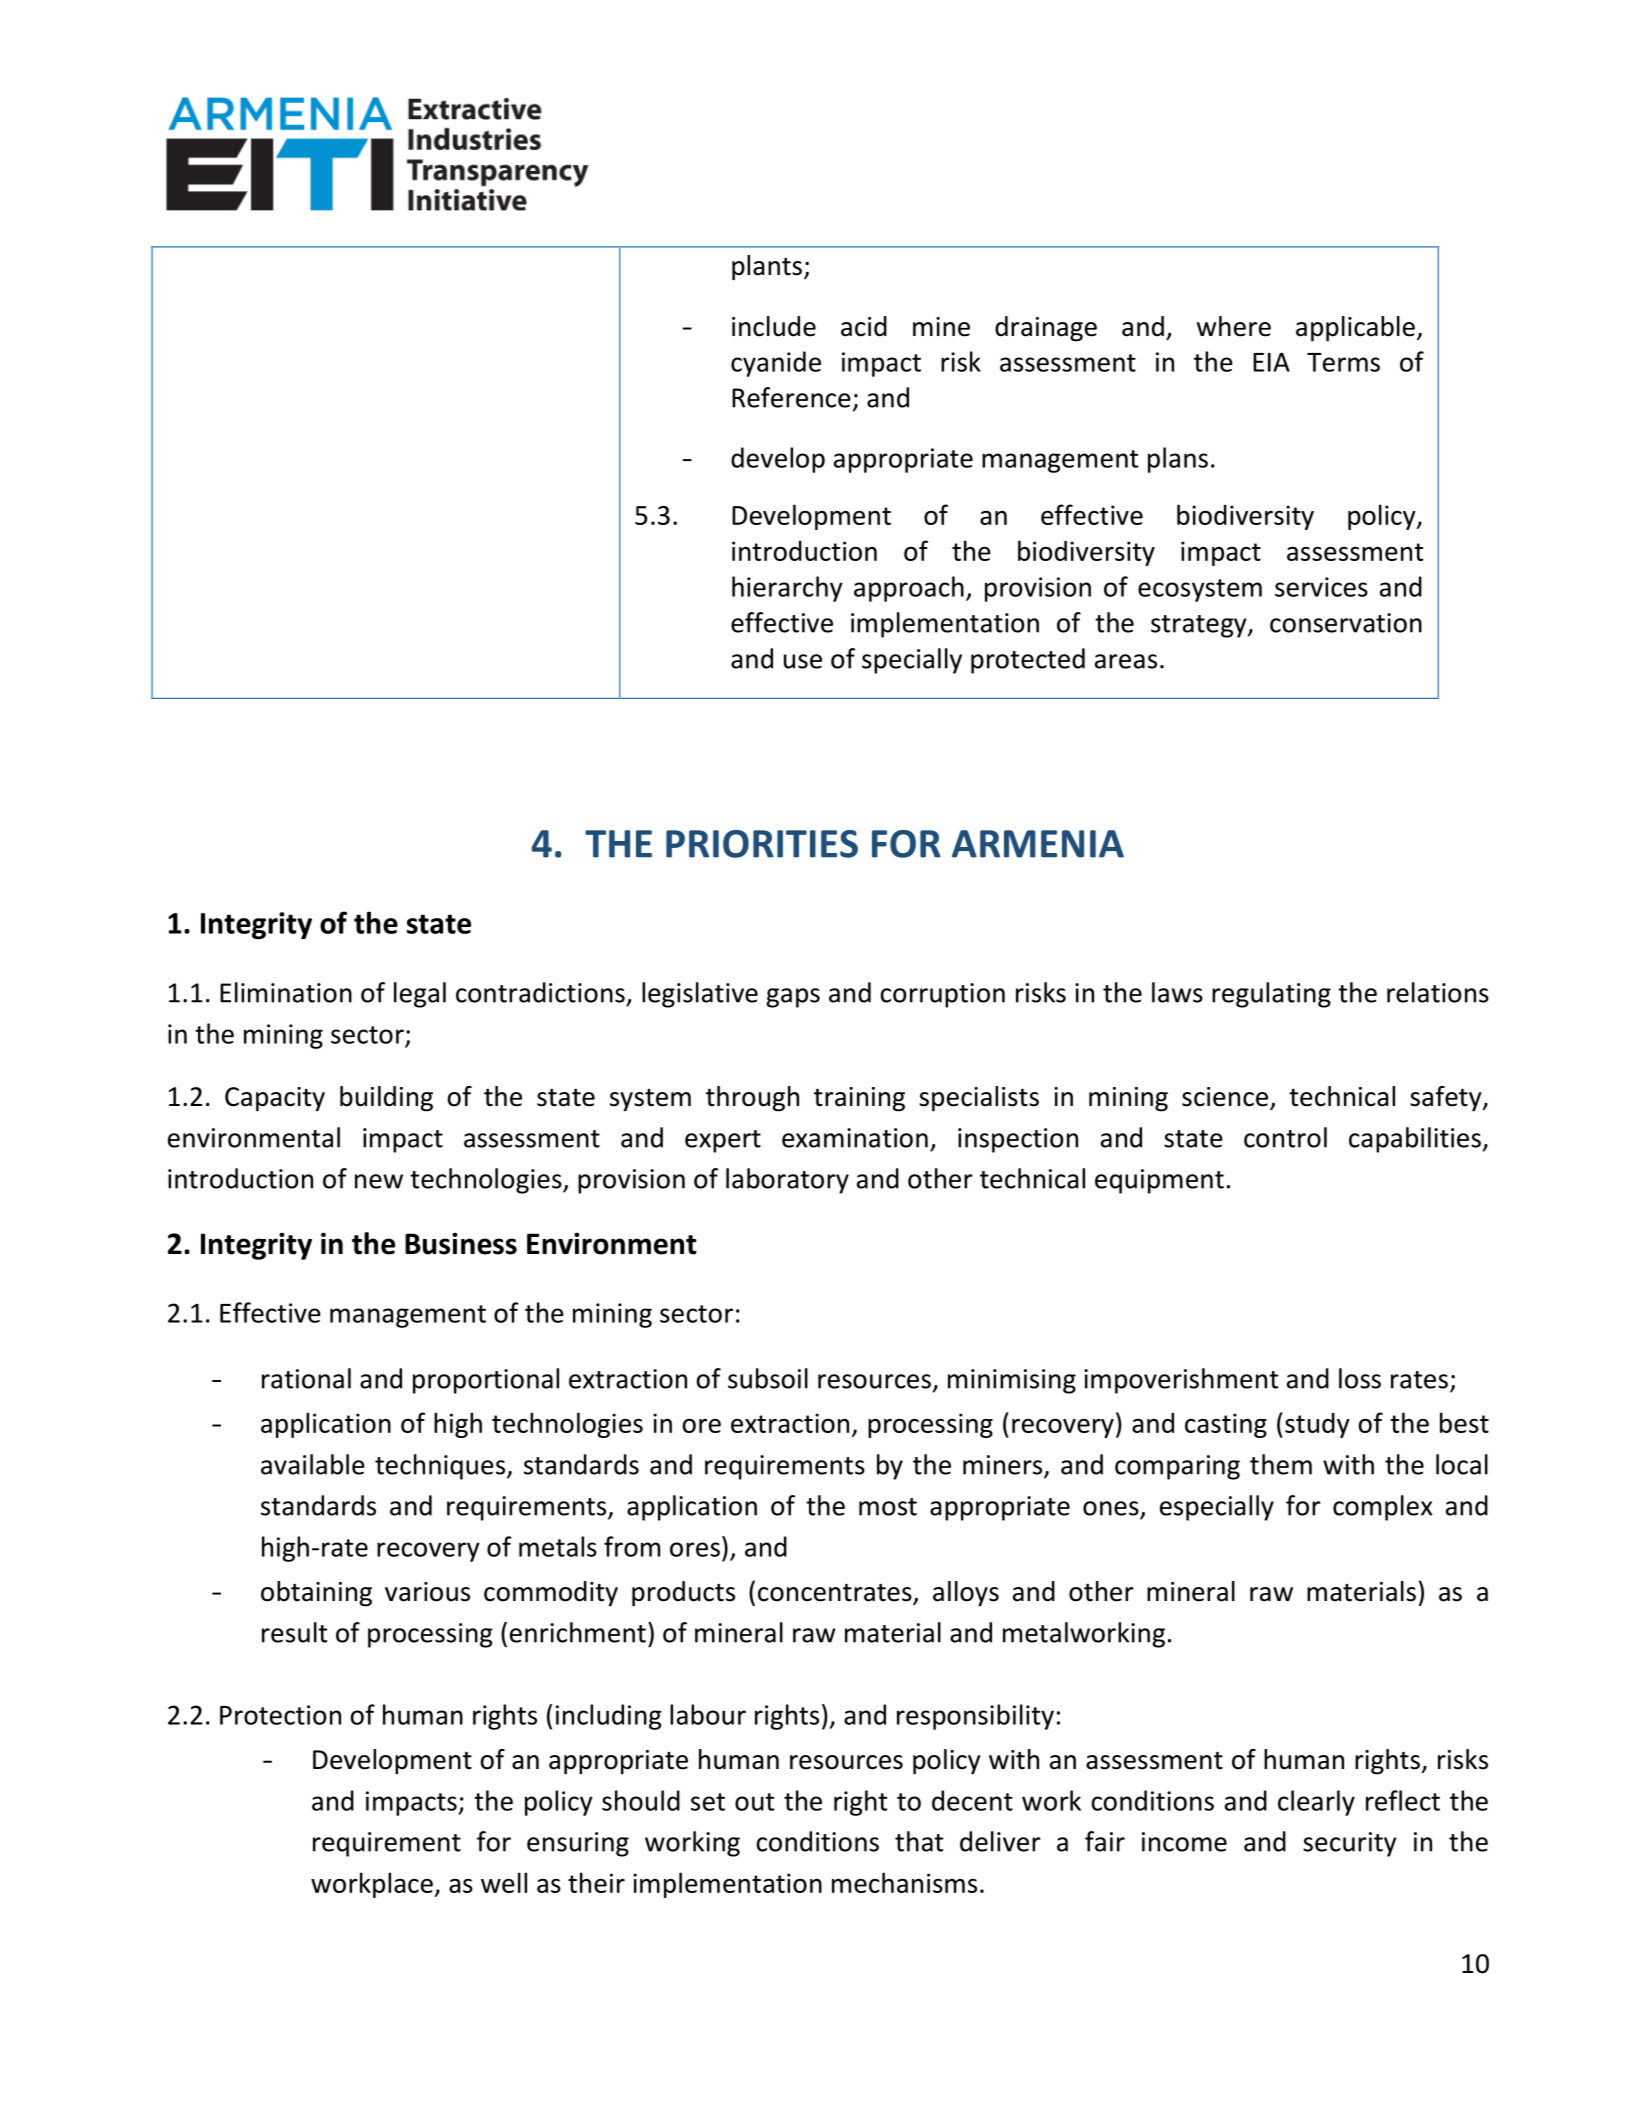  Describe the element at coordinates (859, 1099) in the screenshot. I see `training` at that location.
